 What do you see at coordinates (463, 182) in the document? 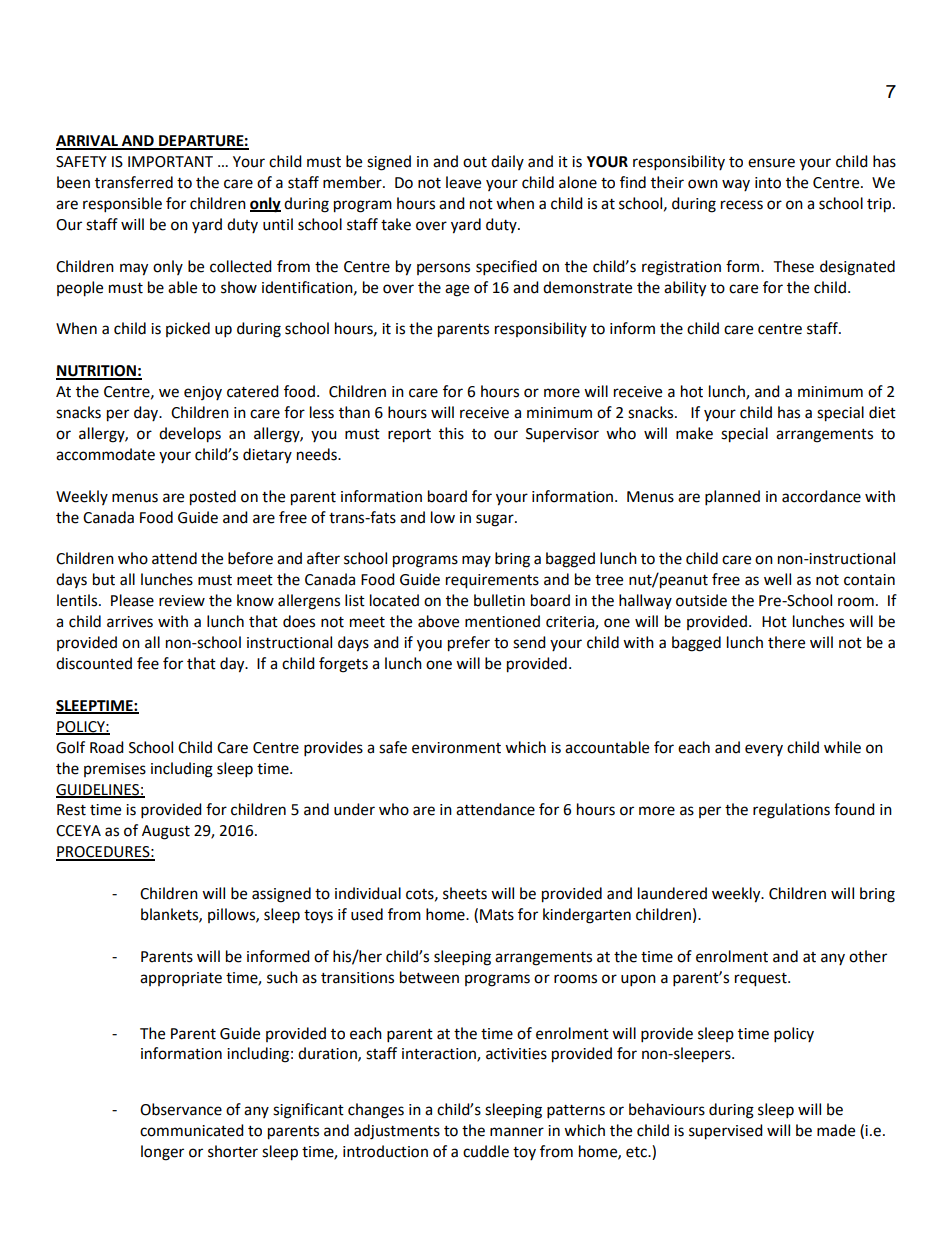
I see `leave` at bounding box center [463, 182].
